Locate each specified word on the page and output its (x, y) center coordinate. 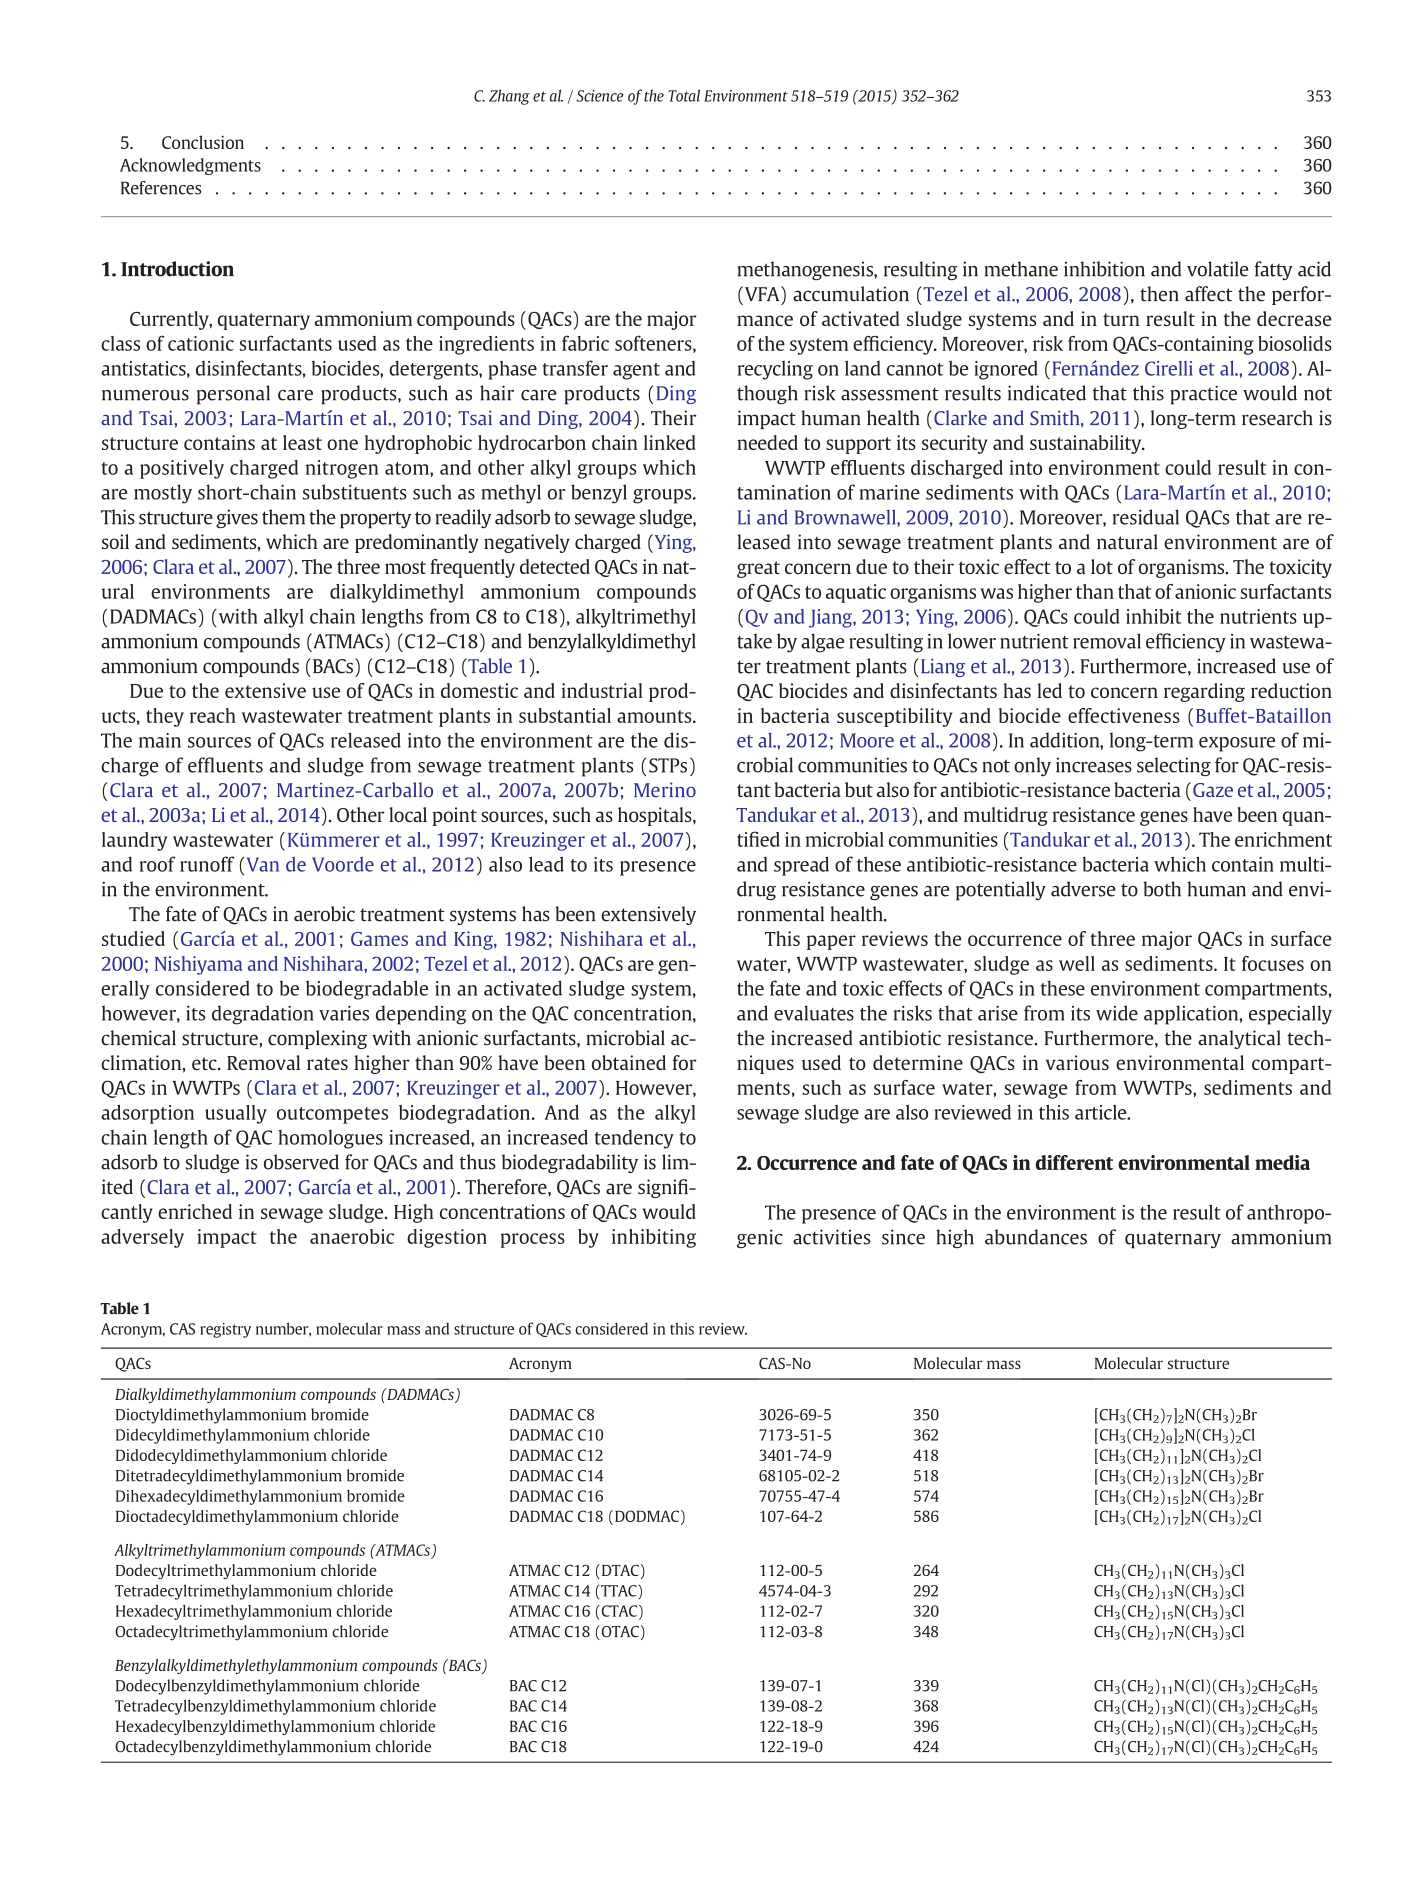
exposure (1237, 744)
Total (684, 95)
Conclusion (203, 142)
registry (225, 1330)
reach (213, 715)
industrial (602, 690)
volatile (1217, 269)
